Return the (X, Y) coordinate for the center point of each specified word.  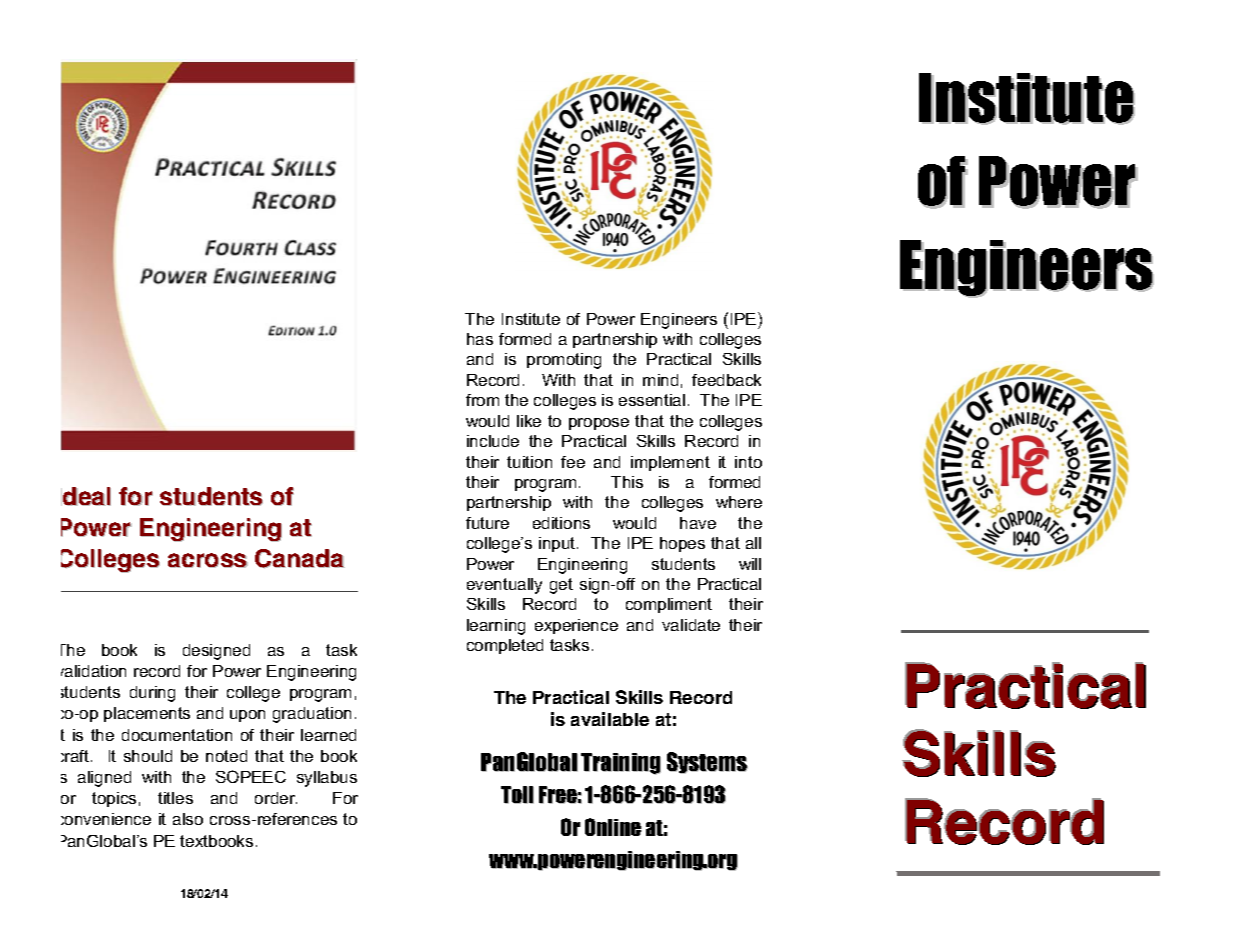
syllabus (327, 779)
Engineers (679, 321)
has (480, 339)
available (610, 719)
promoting (564, 361)
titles (175, 798)
